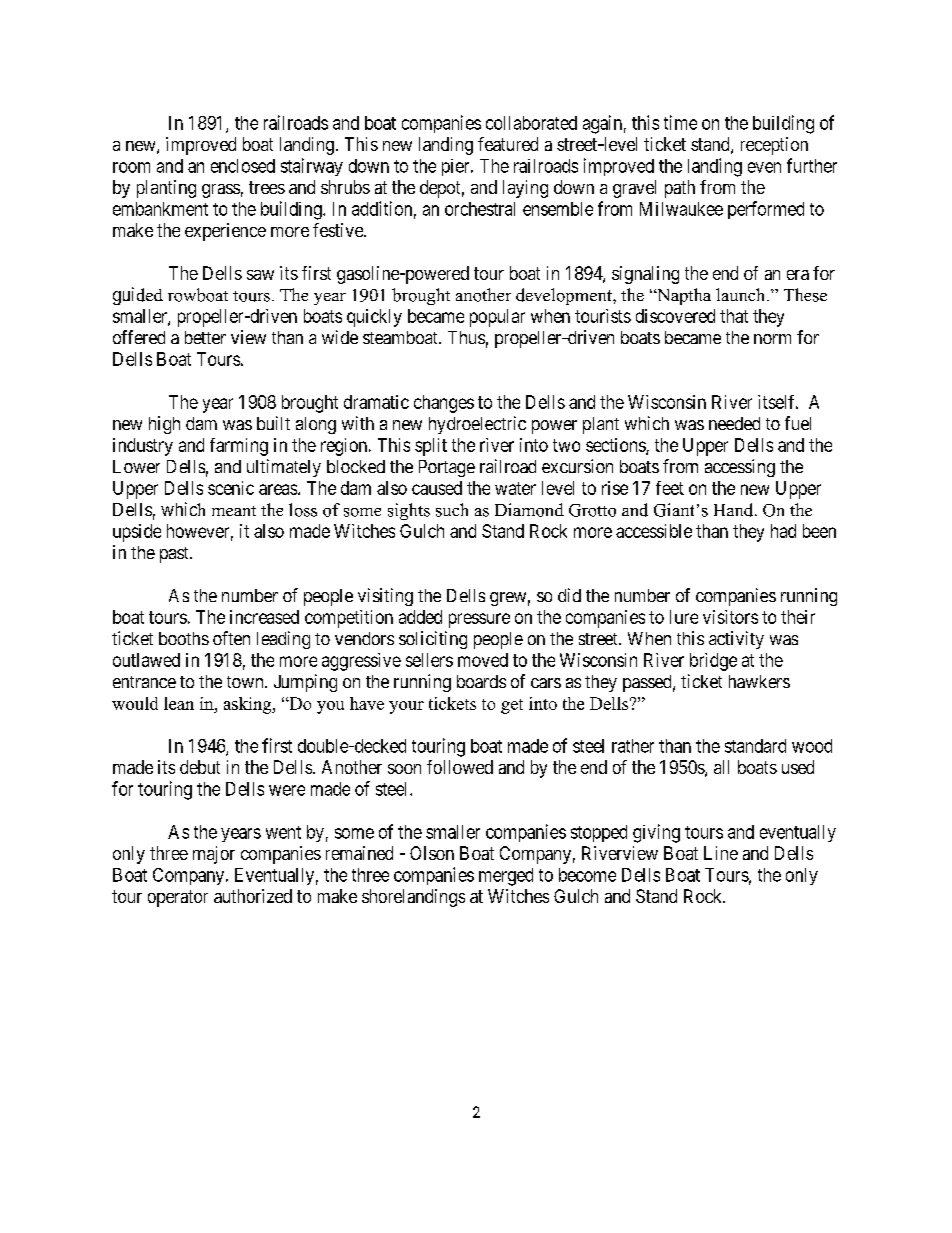 The image size is (952, 1233). What do you see at coordinates (774, 146) in the screenshot?
I see `reception` at bounding box center [774, 146].
